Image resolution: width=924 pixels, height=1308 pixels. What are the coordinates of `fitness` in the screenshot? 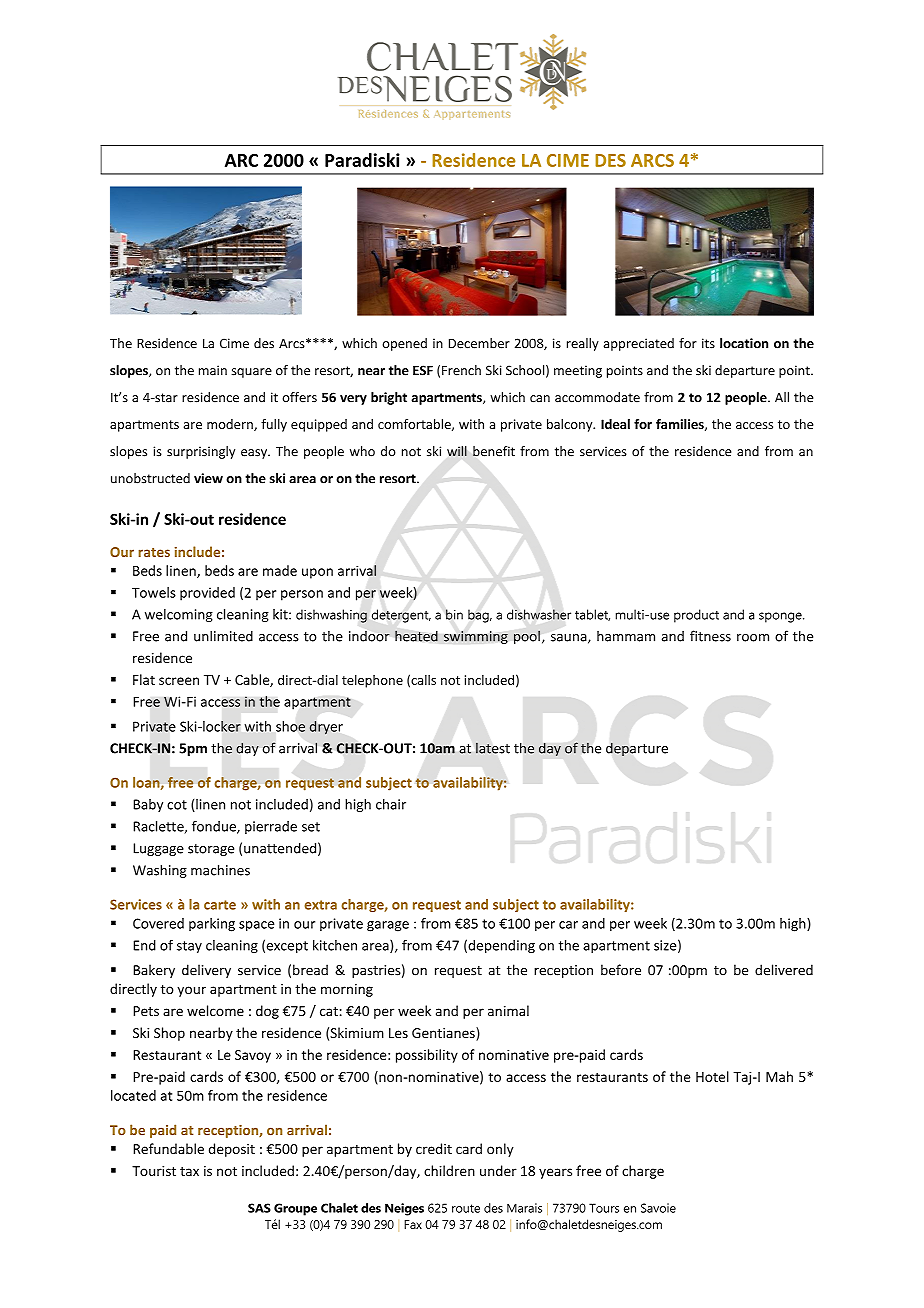 It's located at (710, 636).
